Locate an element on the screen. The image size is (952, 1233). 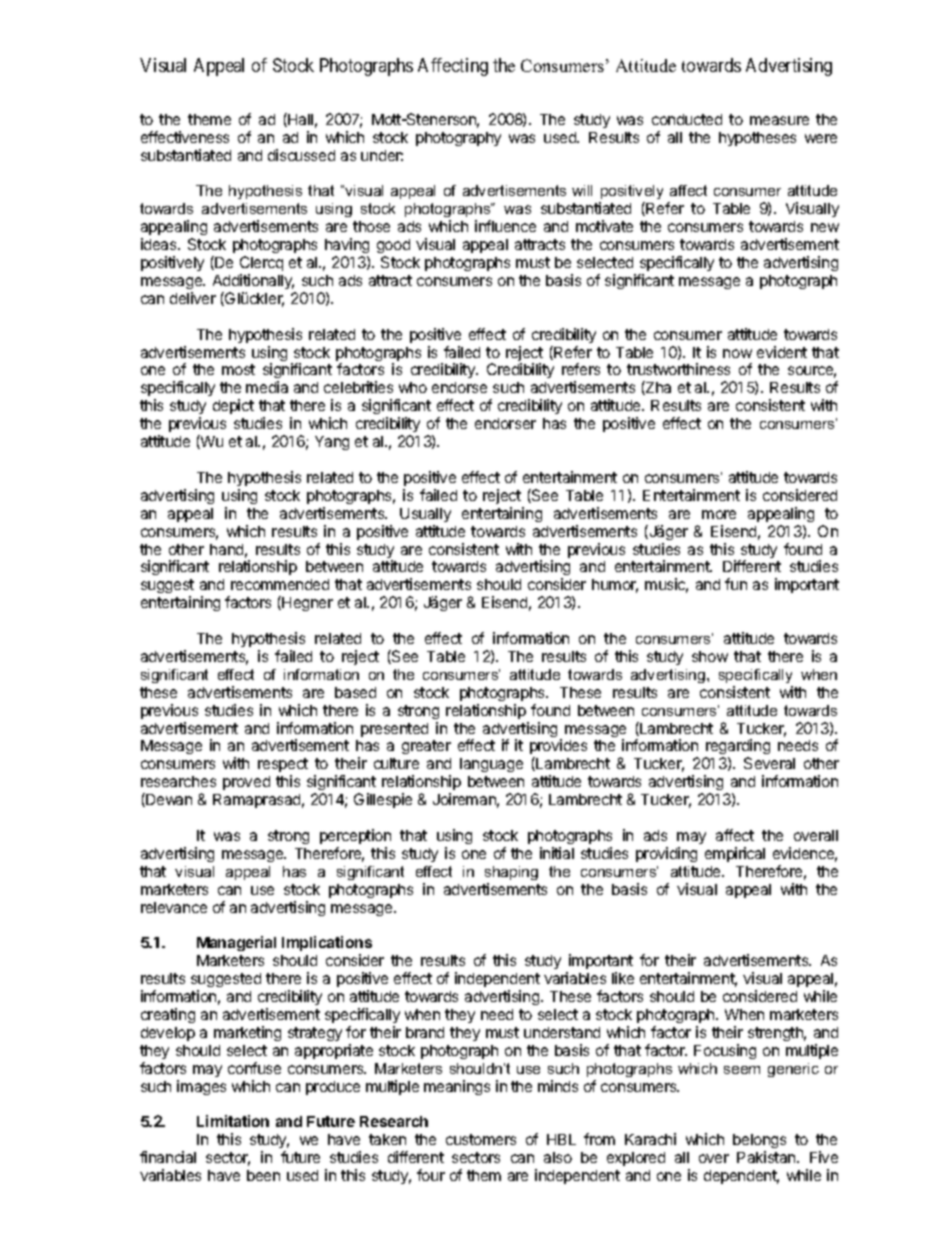
recommended is located at coordinates (280, 584).
